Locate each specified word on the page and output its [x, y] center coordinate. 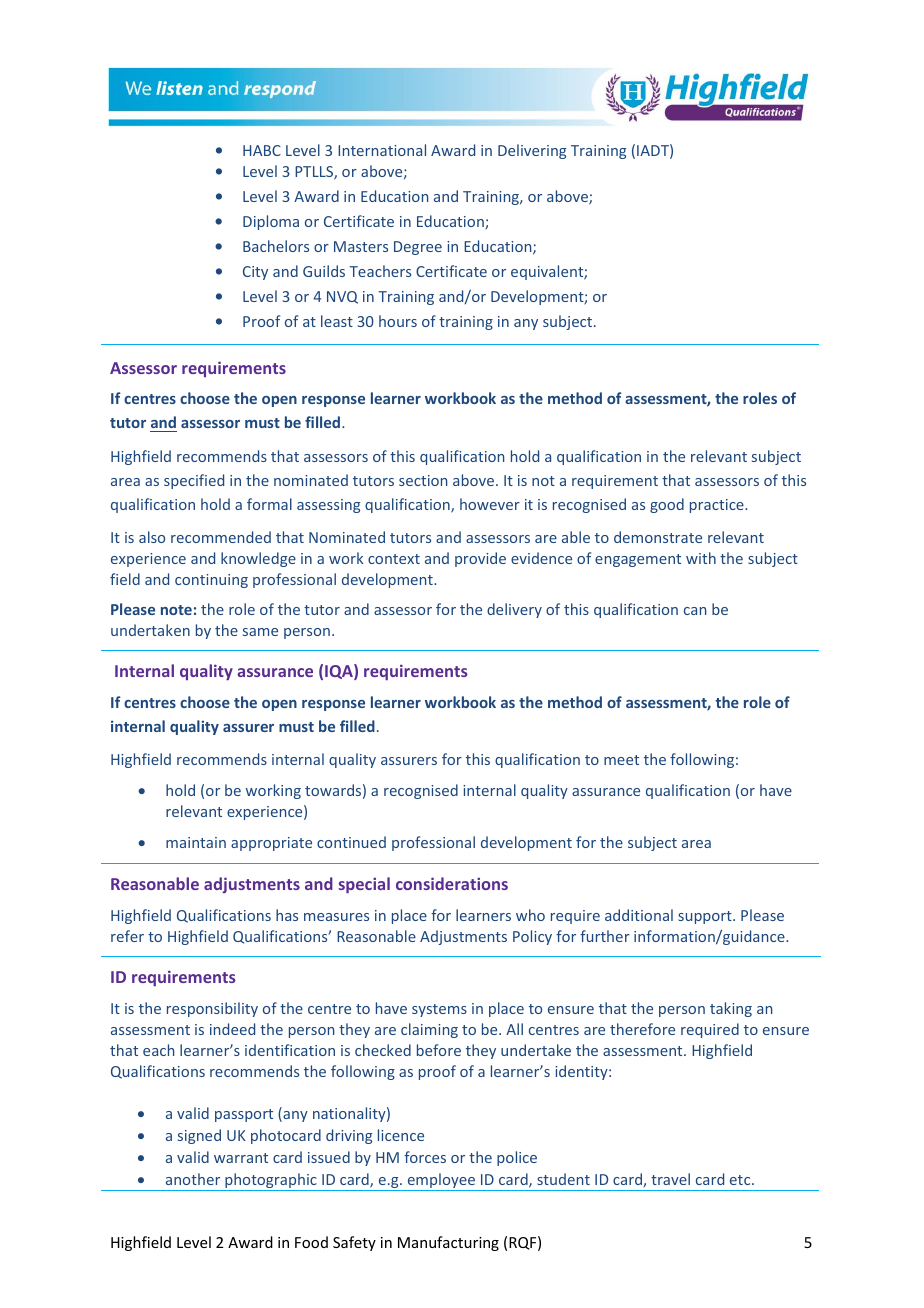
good [667, 505]
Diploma [271, 222]
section [423, 480]
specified [194, 481]
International [382, 150]
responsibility [212, 1009]
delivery [514, 610]
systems [439, 1010]
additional [639, 915]
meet [621, 760]
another [193, 1179]
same [260, 632]
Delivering [532, 151]
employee [441, 1182]
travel [670, 1179]
